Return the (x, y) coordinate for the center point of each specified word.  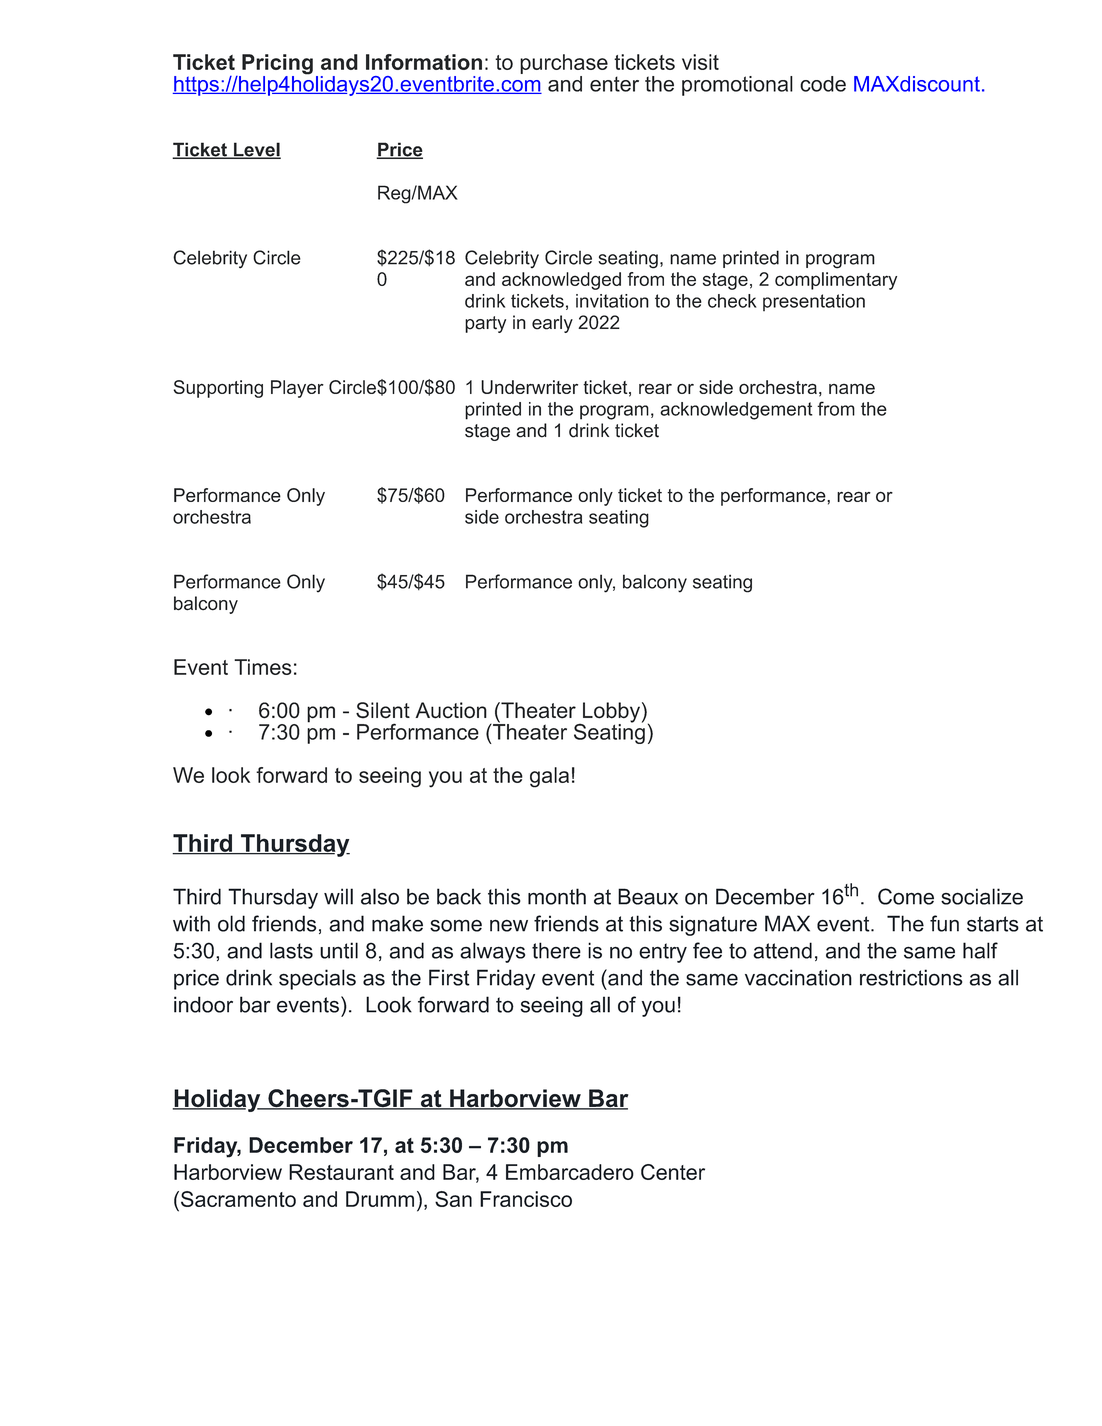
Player (297, 389)
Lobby (610, 713)
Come (906, 896)
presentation (814, 302)
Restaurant (341, 1172)
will (338, 896)
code (823, 84)
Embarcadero (570, 1172)
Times (263, 667)
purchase (564, 65)
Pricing (276, 65)
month (557, 896)
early (552, 324)
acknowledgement (736, 411)
